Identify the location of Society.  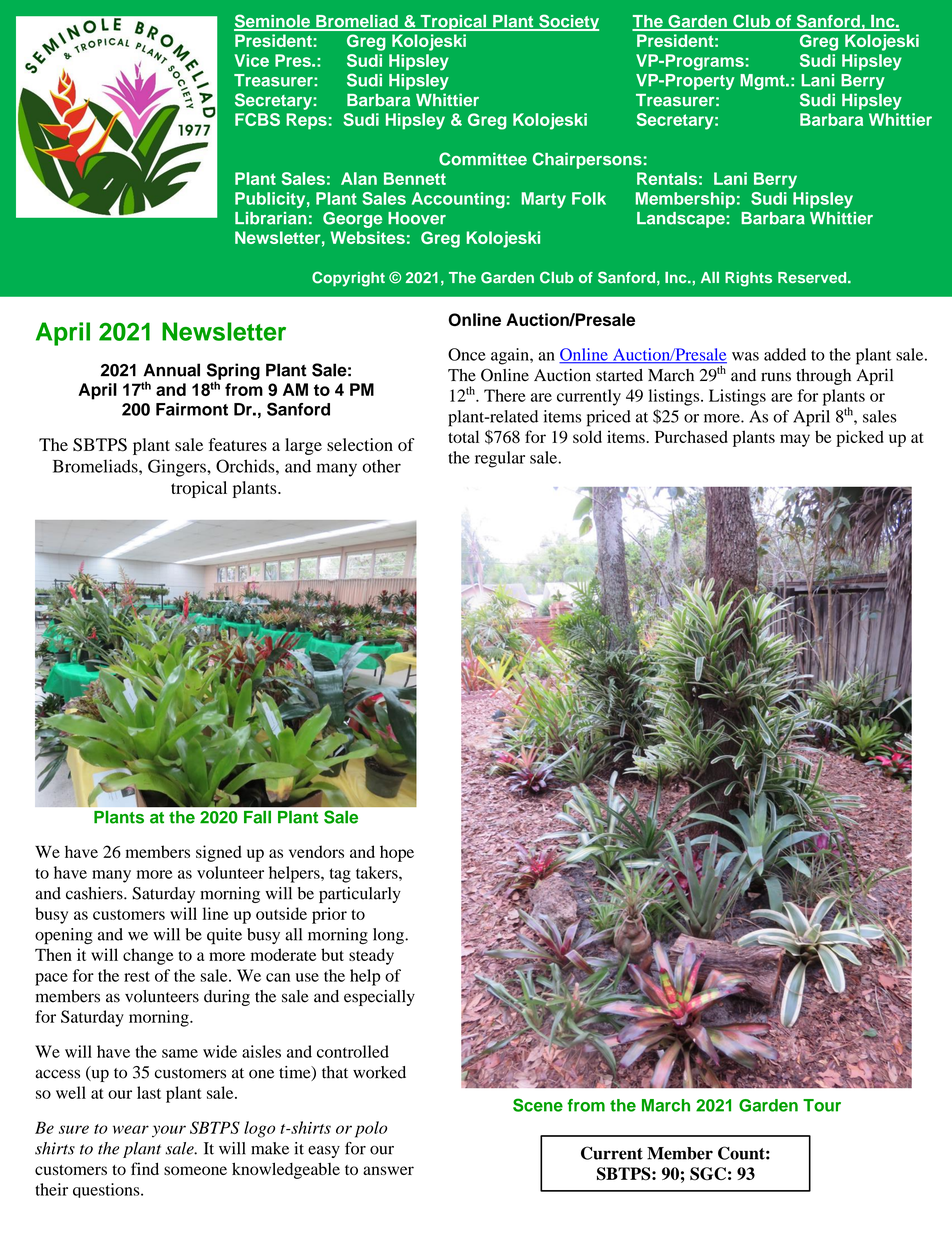
(568, 22).
